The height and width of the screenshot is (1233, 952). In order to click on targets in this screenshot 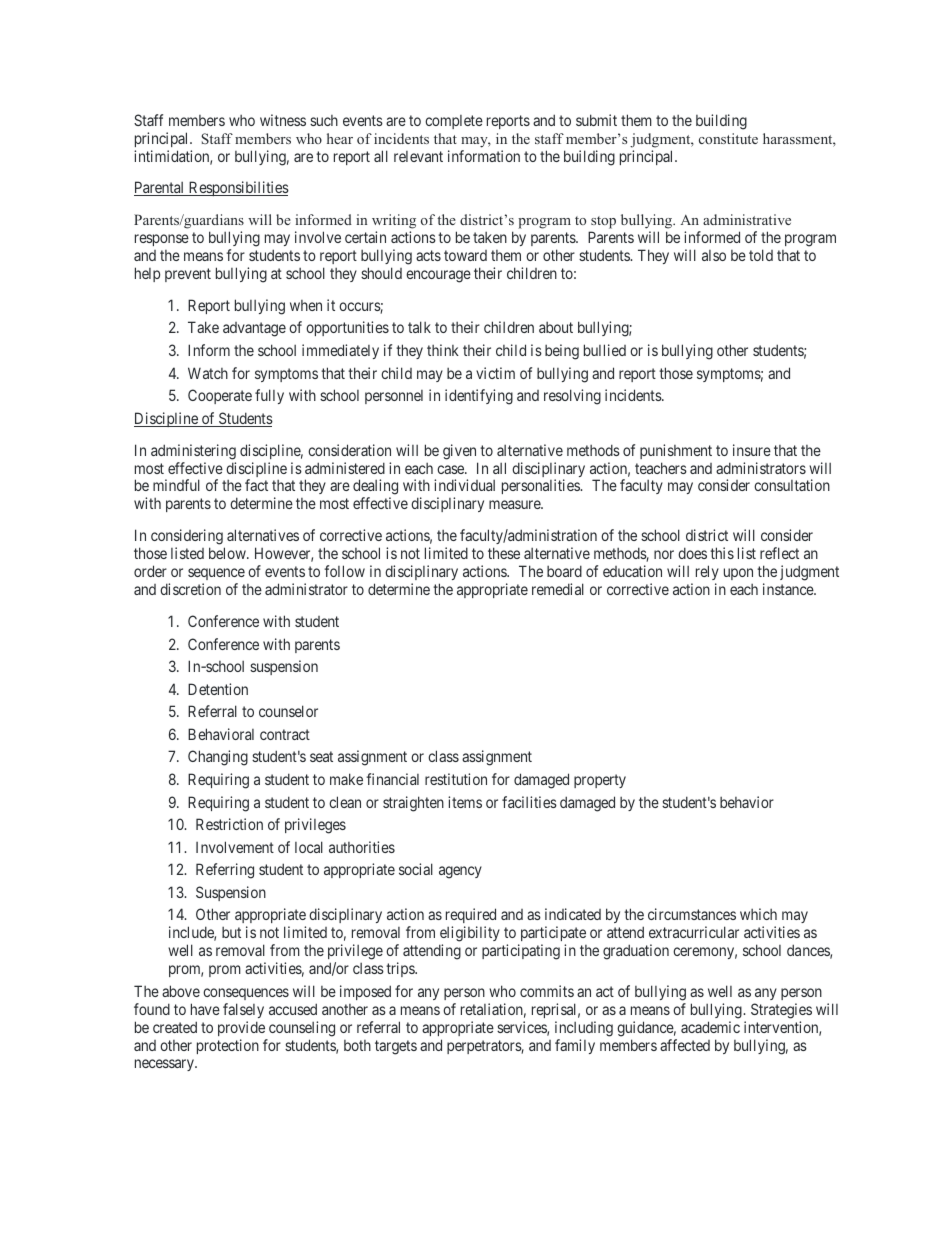, I will do `click(396, 1047)`.
